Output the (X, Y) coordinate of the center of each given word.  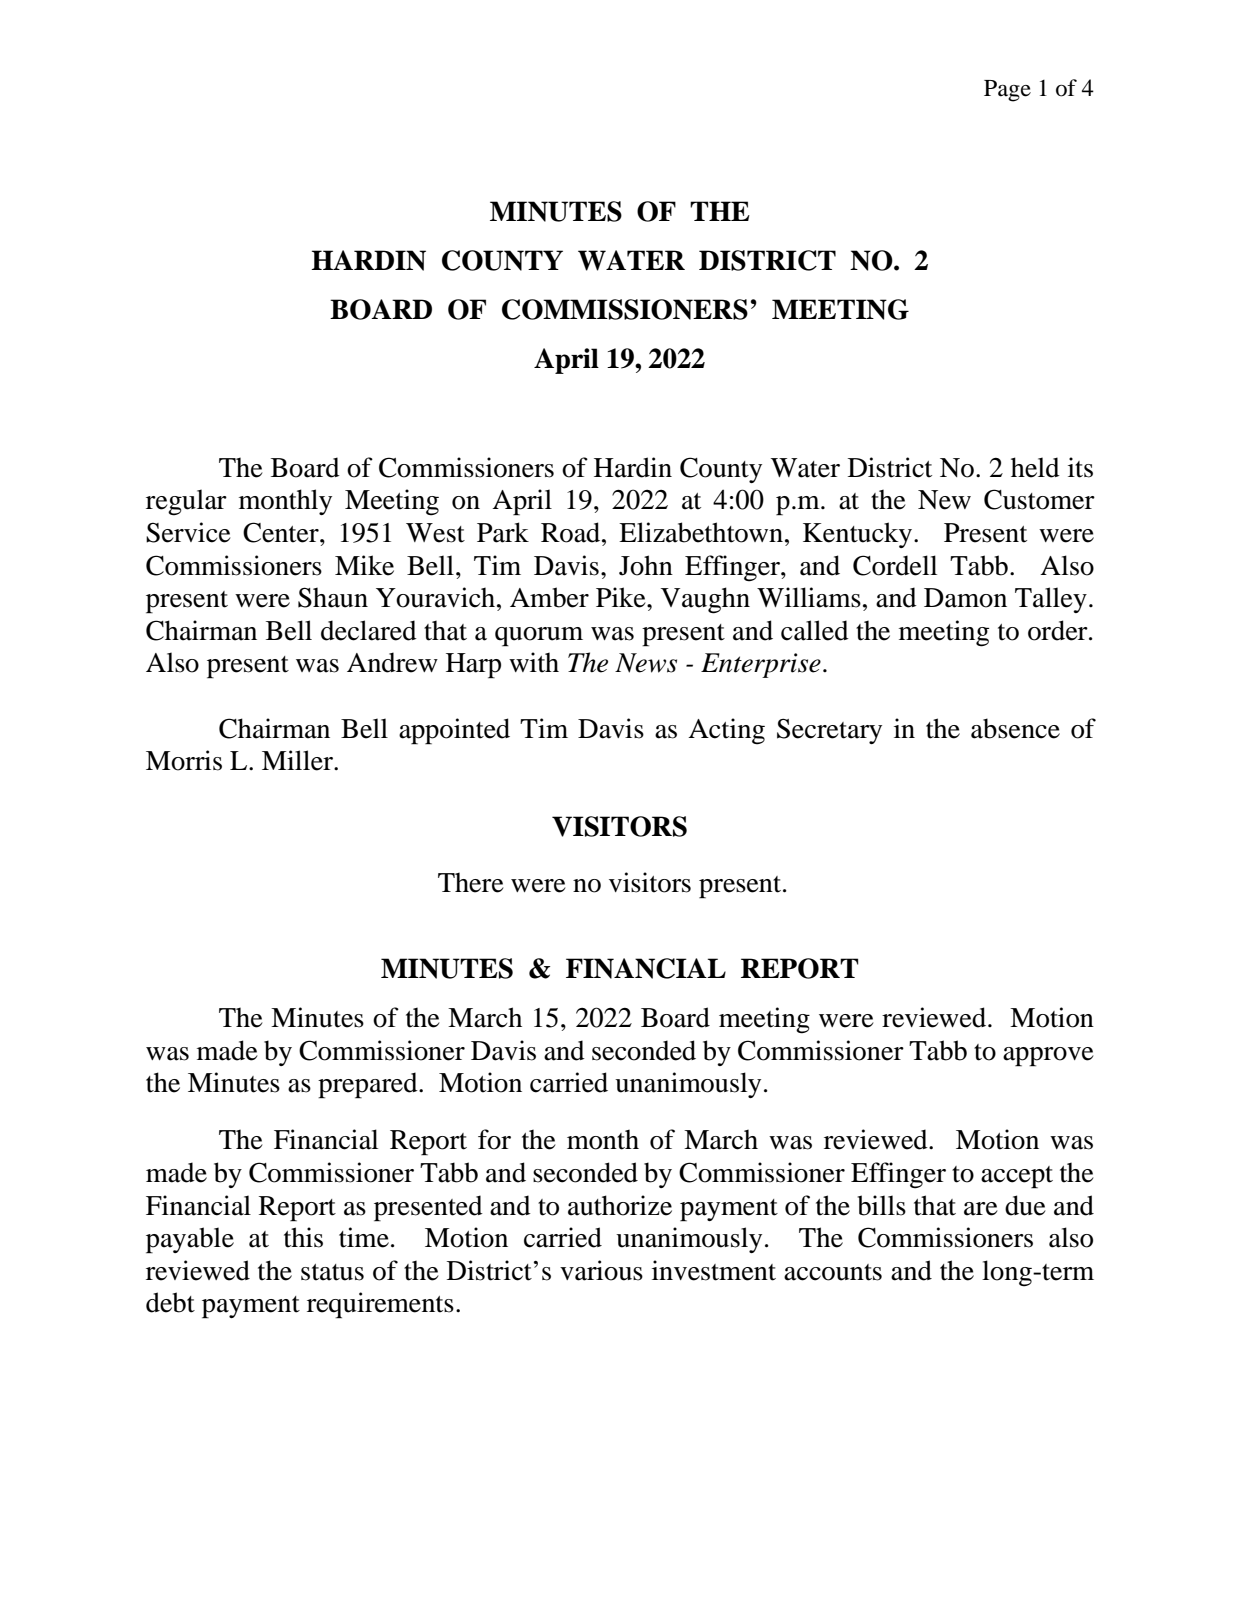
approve (1048, 1057)
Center (282, 532)
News (646, 663)
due (1025, 1205)
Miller (298, 760)
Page (1007, 91)
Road (572, 532)
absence (1015, 728)
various (601, 1270)
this (303, 1237)
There (471, 882)
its (1080, 467)
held (1035, 467)
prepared (369, 1085)
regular (186, 502)
